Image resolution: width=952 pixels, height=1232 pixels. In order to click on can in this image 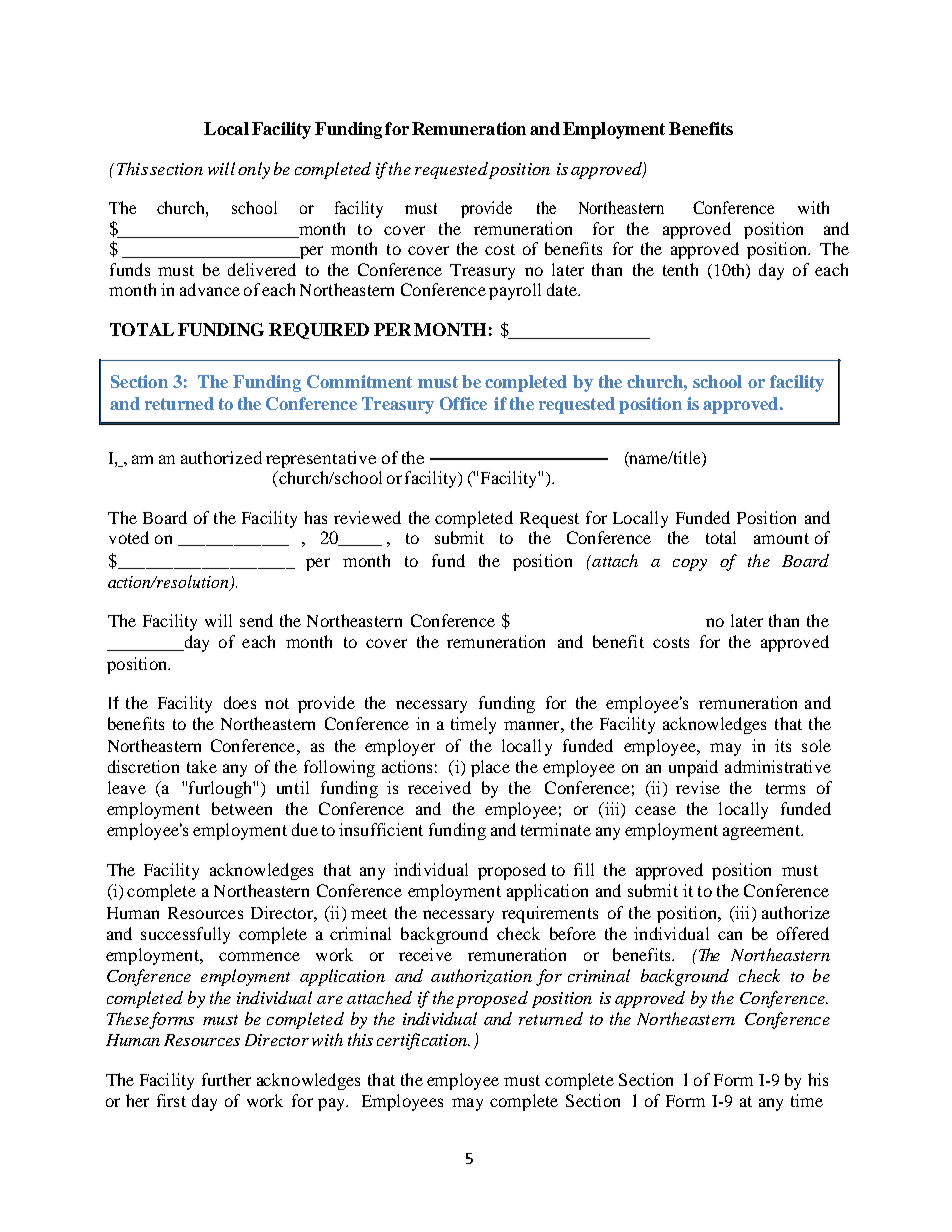, I will do `click(730, 935)`.
